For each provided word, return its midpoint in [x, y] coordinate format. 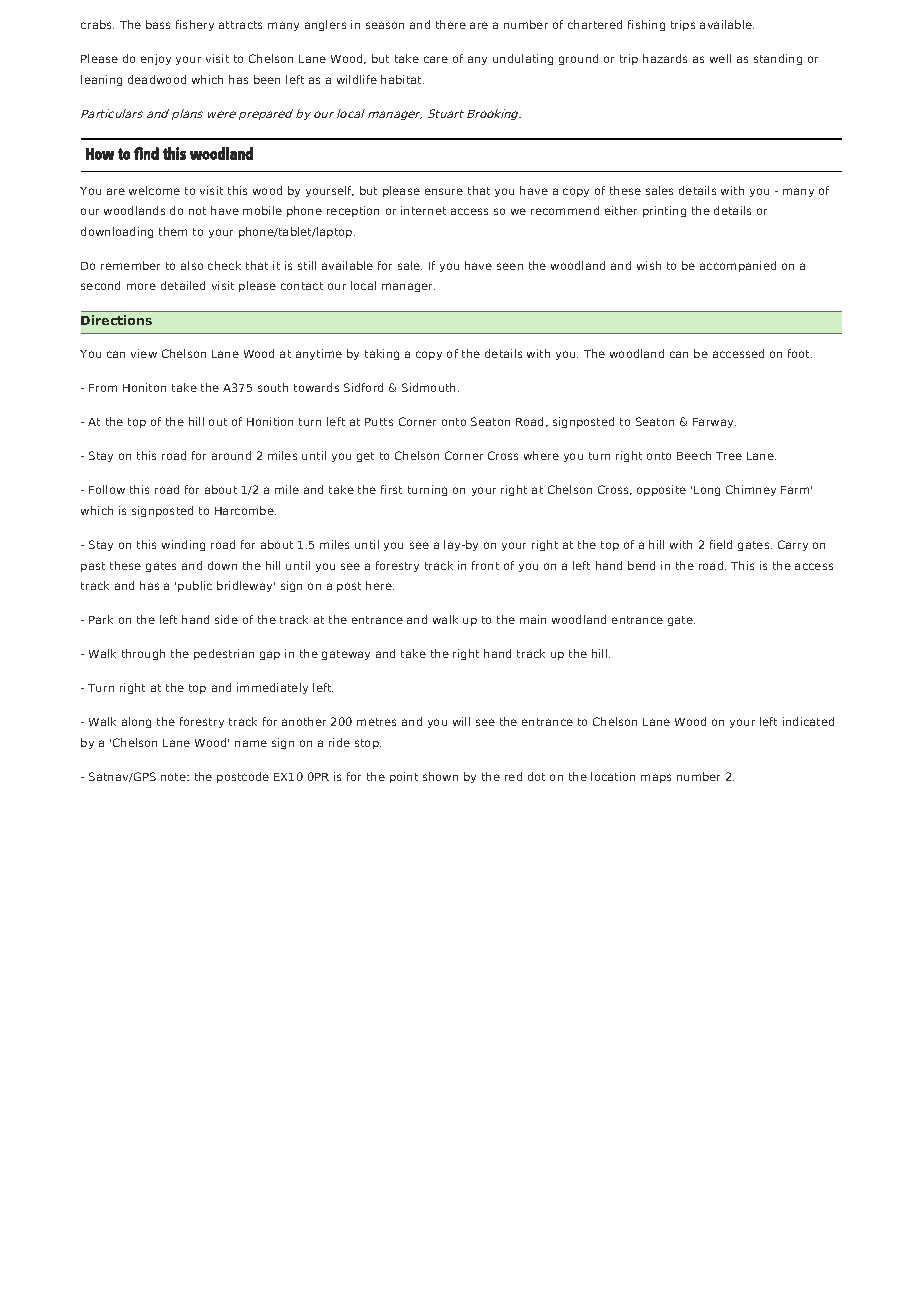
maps [656, 778]
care [436, 59]
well [720, 58]
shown [440, 776]
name [251, 743]
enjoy [156, 59]
